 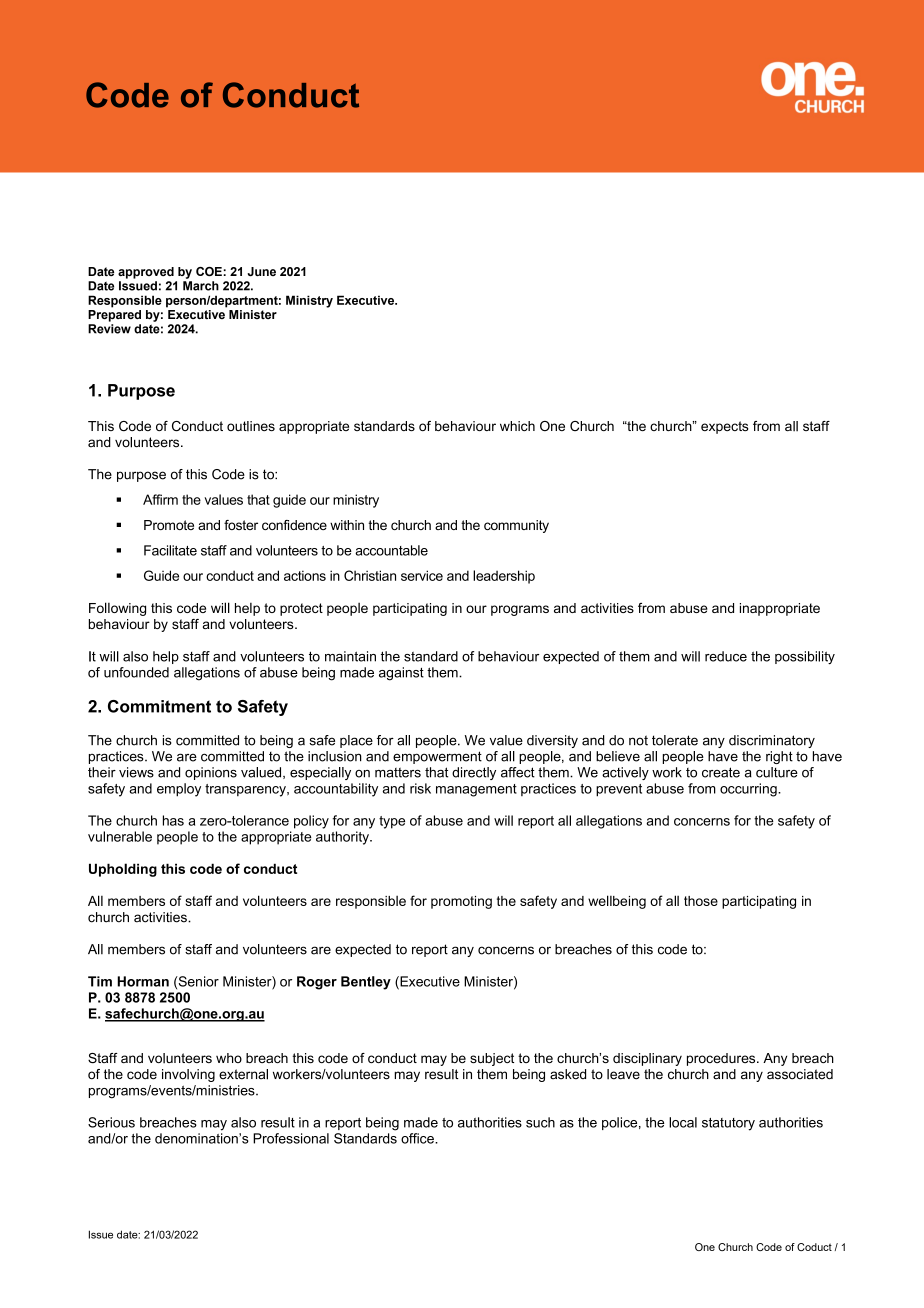 What do you see at coordinates (725, 427) in the screenshot?
I see `expects` at bounding box center [725, 427].
